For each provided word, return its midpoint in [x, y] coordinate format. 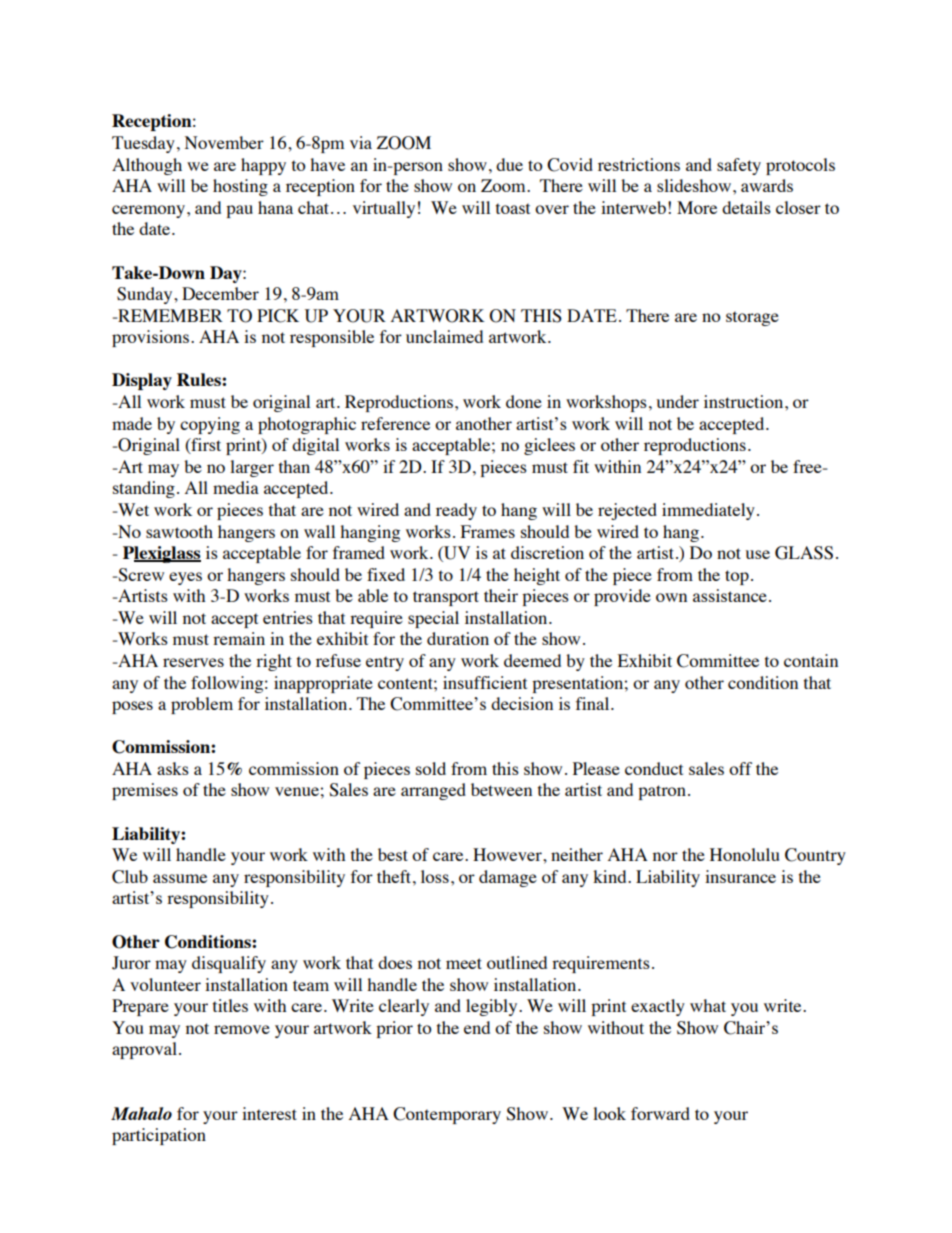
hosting [240, 187]
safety [739, 166]
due [509, 164]
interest [269, 1113]
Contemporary [447, 1115]
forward [660, 1113]
